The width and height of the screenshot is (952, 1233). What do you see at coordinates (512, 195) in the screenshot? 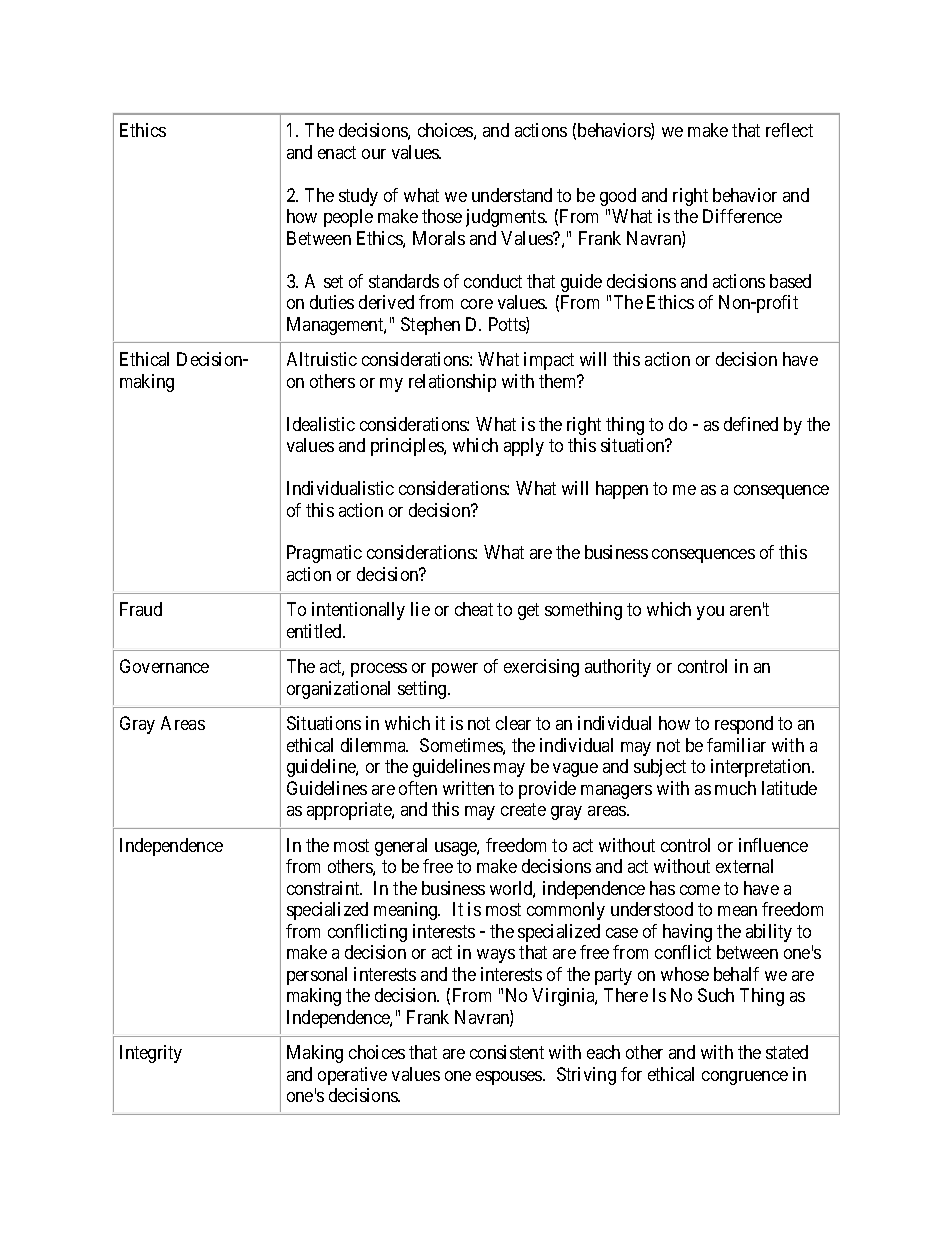
I see `understand` at bounding box center [512, 195].
